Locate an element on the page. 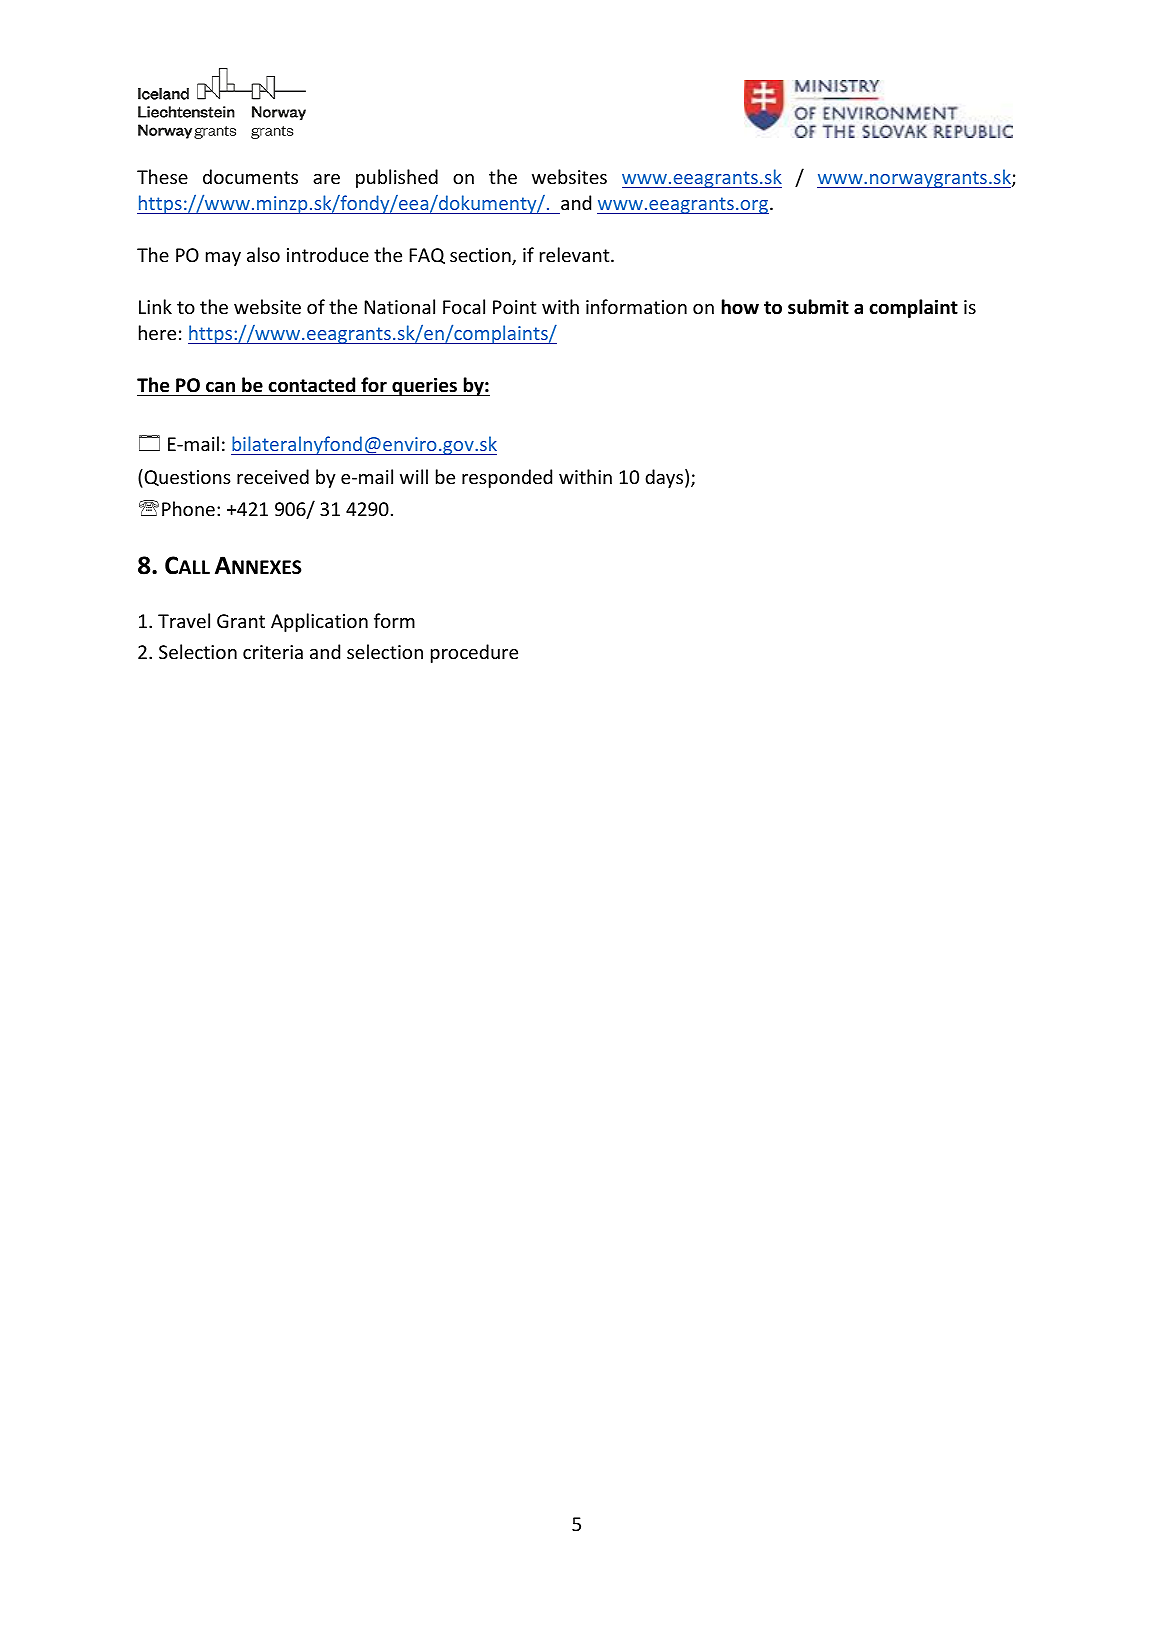 This document has height=1632, width=1154. how is located at coordinates (740, 307).
